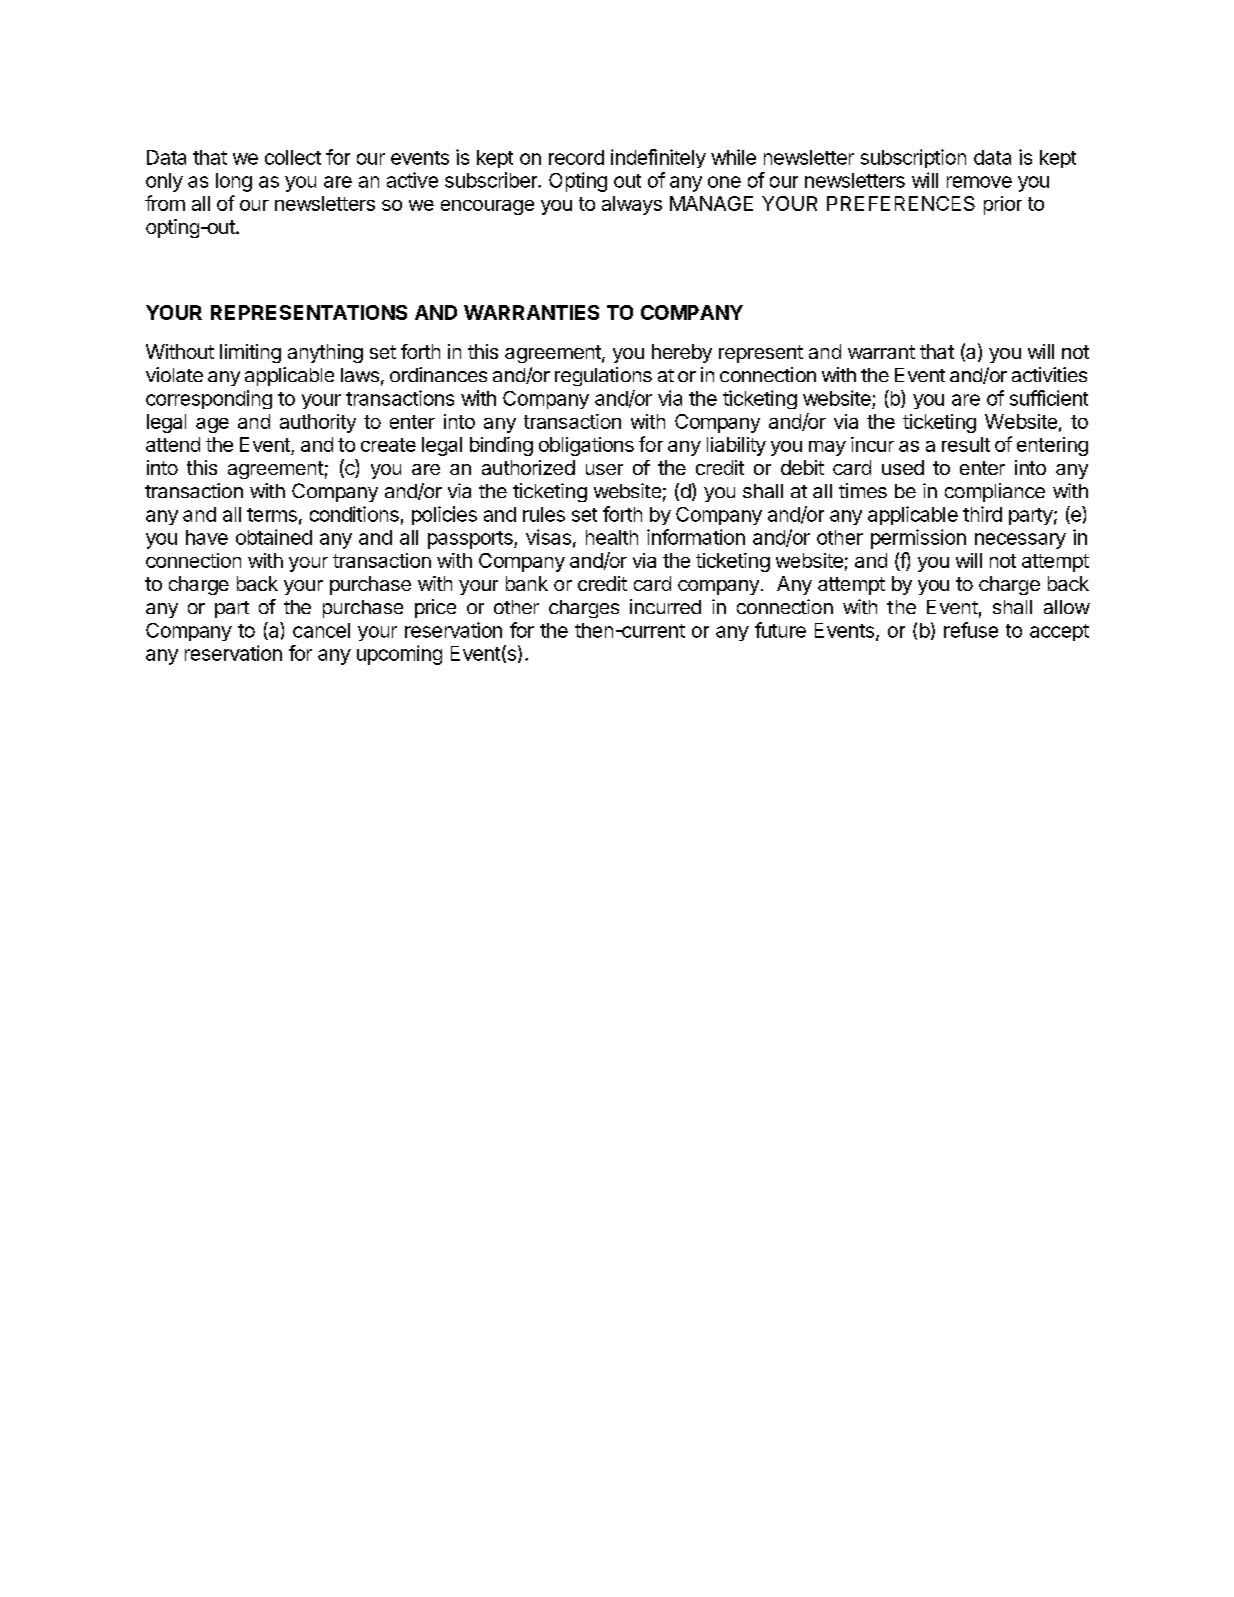 The image size is (1234, 1597). Describe the element at coordinates (658, 158) in the document. I see `indefinitely` at that location.
